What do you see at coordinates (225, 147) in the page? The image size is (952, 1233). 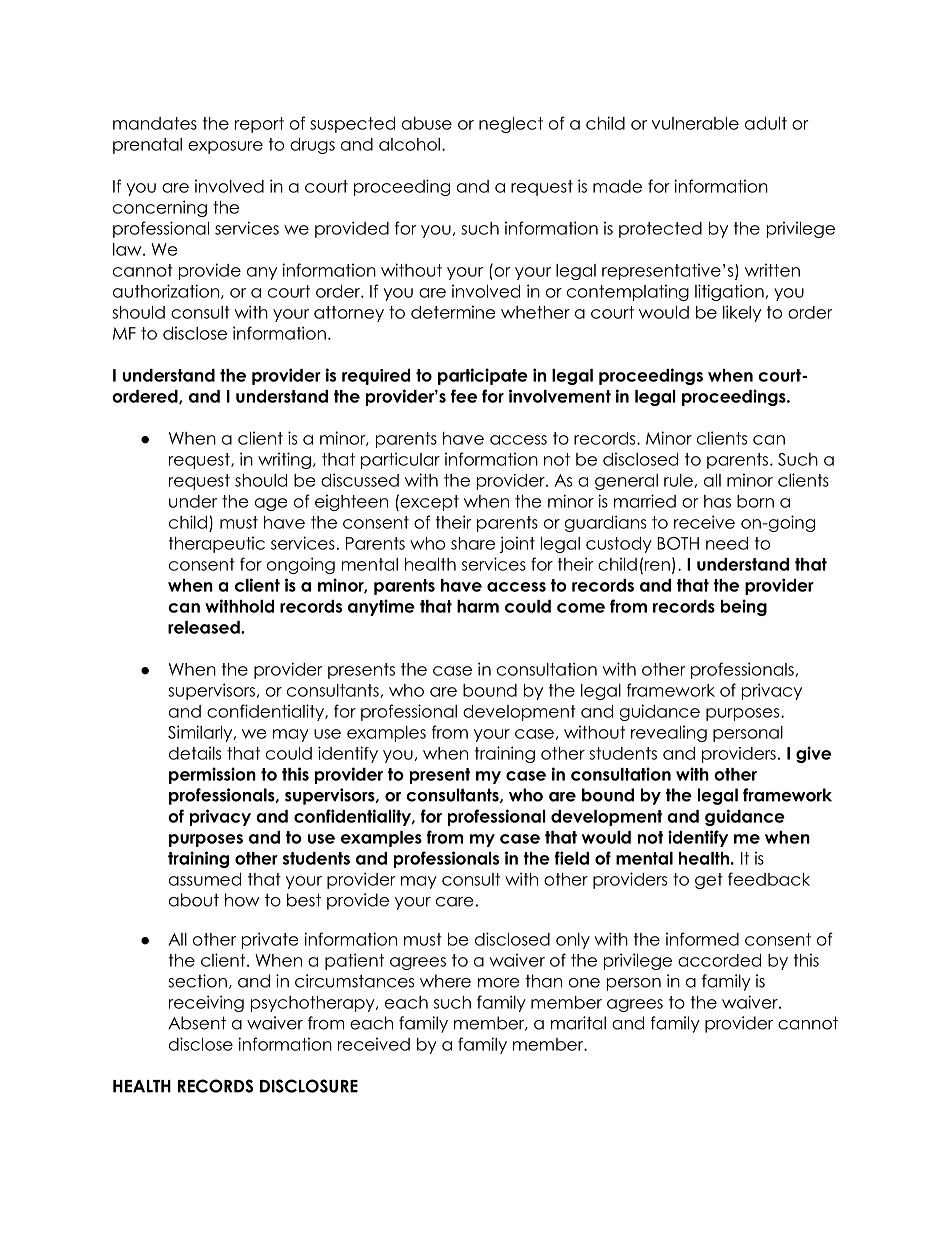 I see `exposure` at bounding box center [225, 147].
